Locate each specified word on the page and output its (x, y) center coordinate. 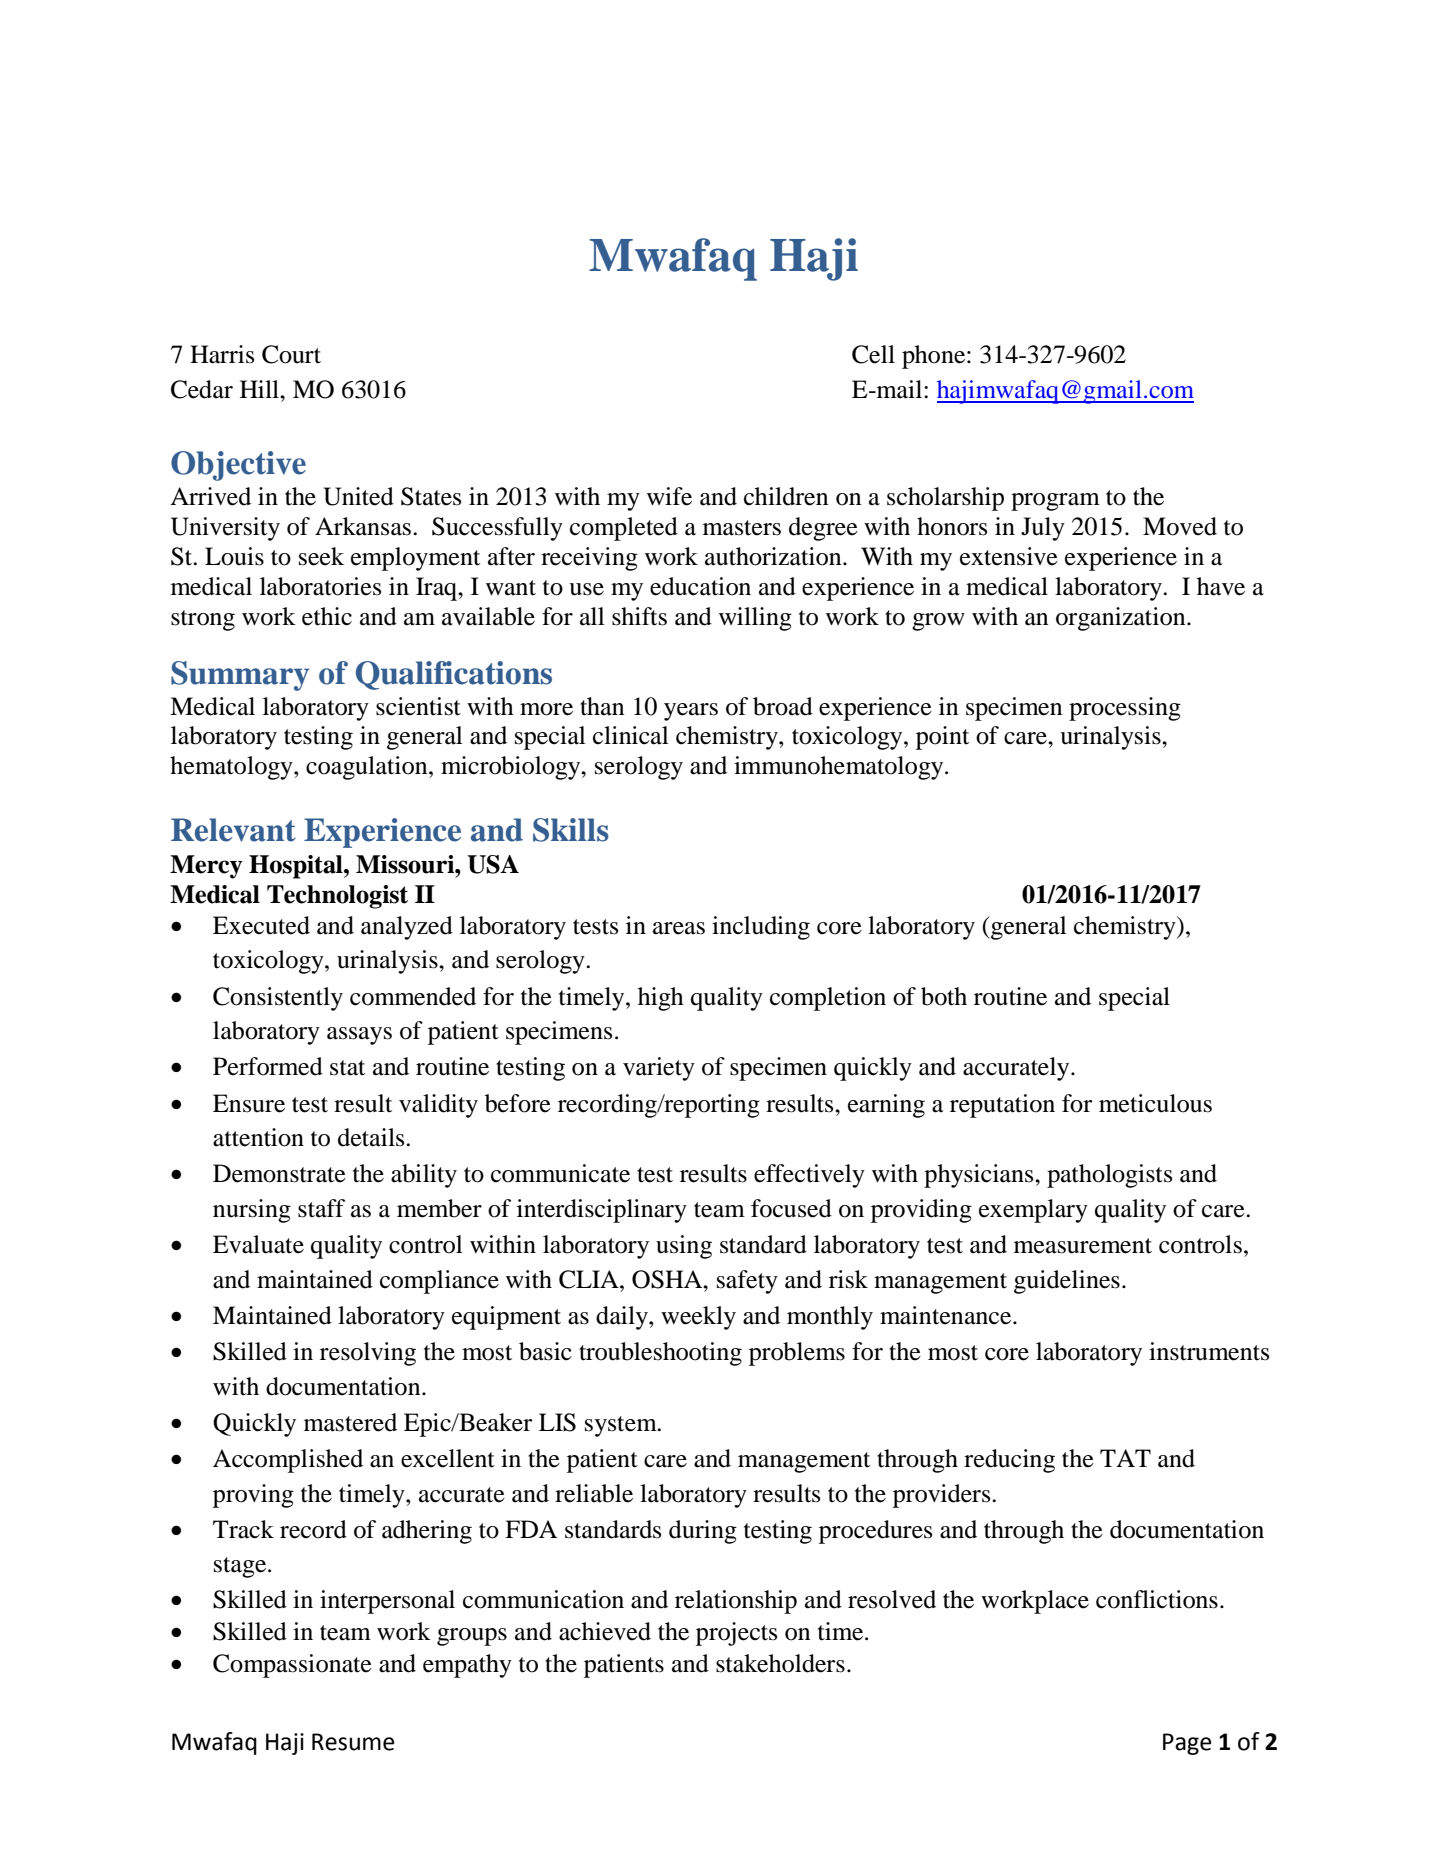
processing (1125, 709)
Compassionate (292, 1666)
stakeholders (780, 1663)
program (1055, 502)
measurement (1083, 1246)
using (684, 1247)
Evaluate (258, 1244)
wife (669, 496)
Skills (571, 830)
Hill (260, 389)
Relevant (233, 830)
